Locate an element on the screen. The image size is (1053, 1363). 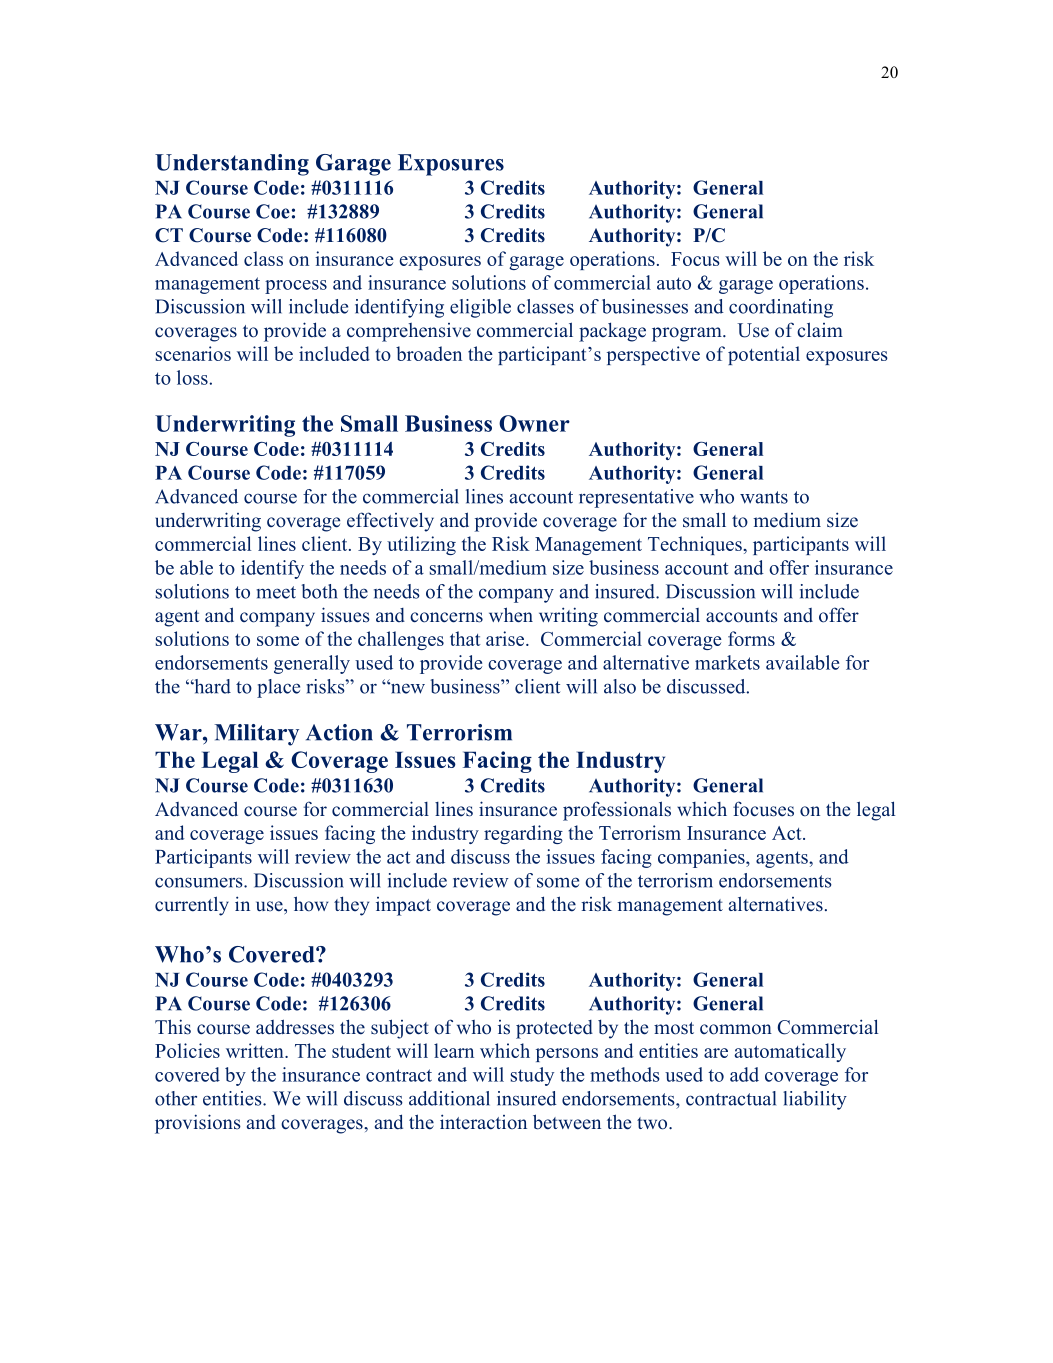
written is located at coordinates (256, 1050).
